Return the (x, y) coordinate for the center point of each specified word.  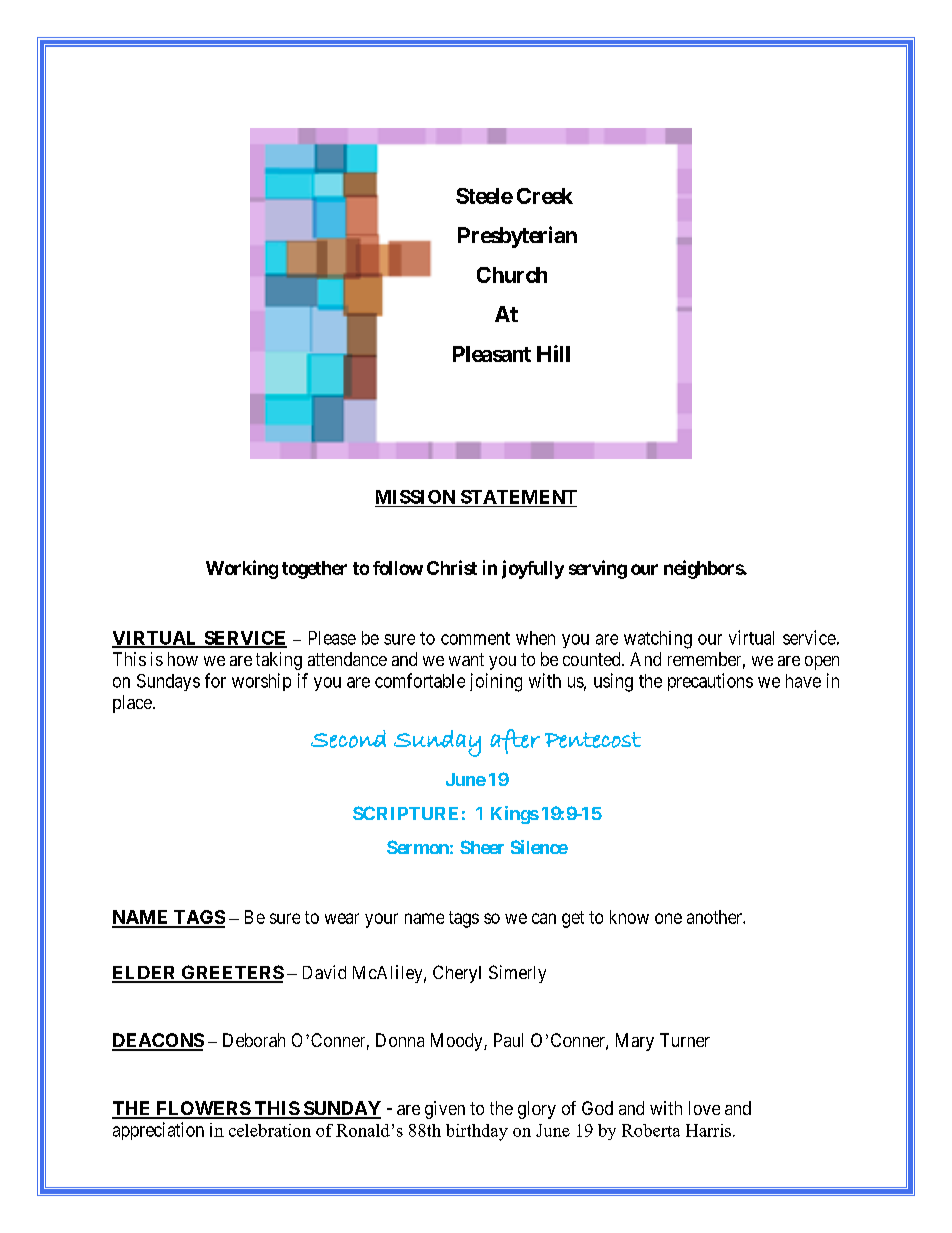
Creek (545, 196)
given (445, 1110)
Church (512, 275)
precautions (710, 682)
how (183, 659)
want (466, 659)
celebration (270, 1130)
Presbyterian (517, 237)
